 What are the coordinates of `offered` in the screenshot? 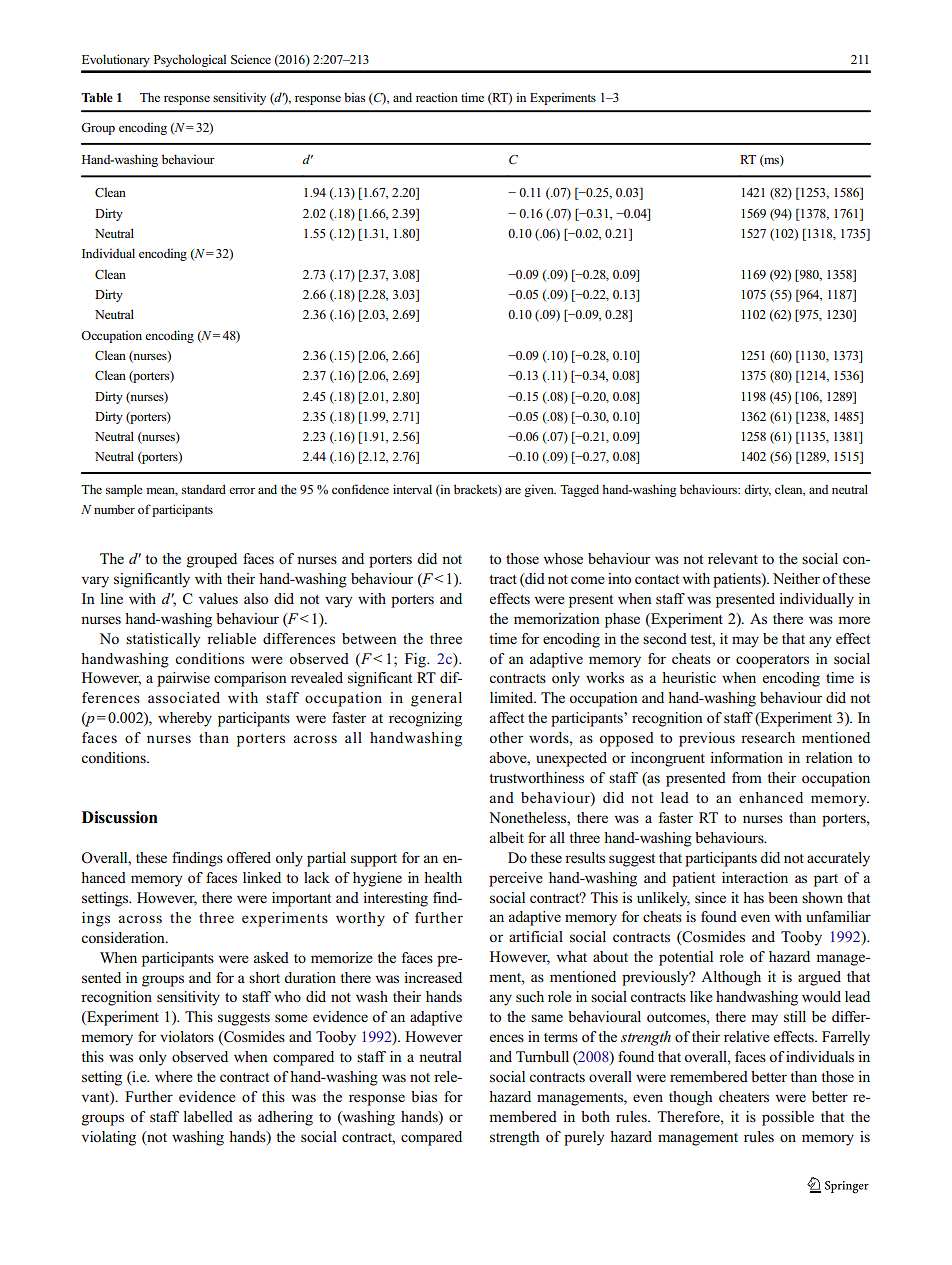 It's located at (249, 858).
